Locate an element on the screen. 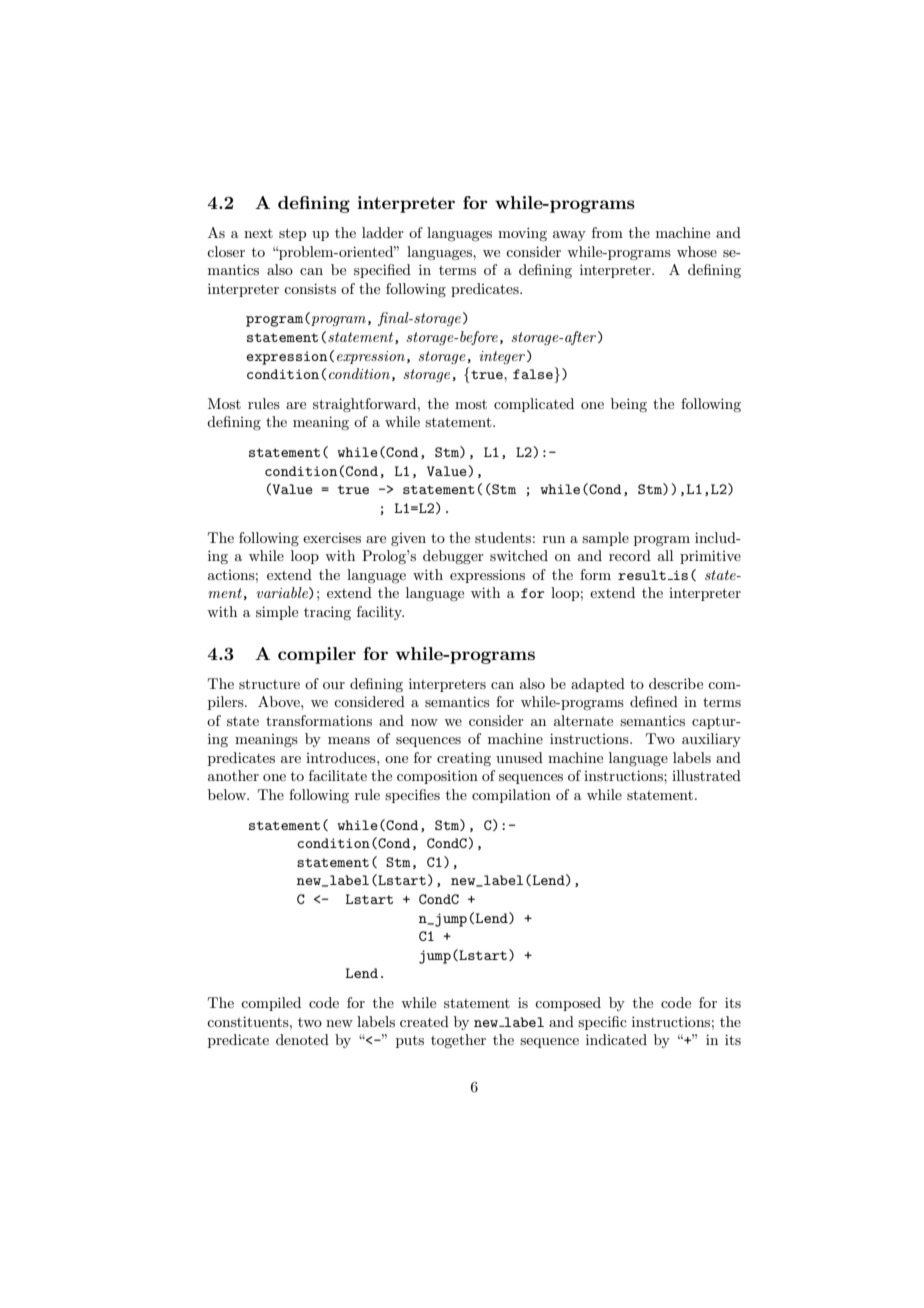 Image resolution: width=924 pixels, height=1308 pixels. moving is located at coordinates (522, 234).
